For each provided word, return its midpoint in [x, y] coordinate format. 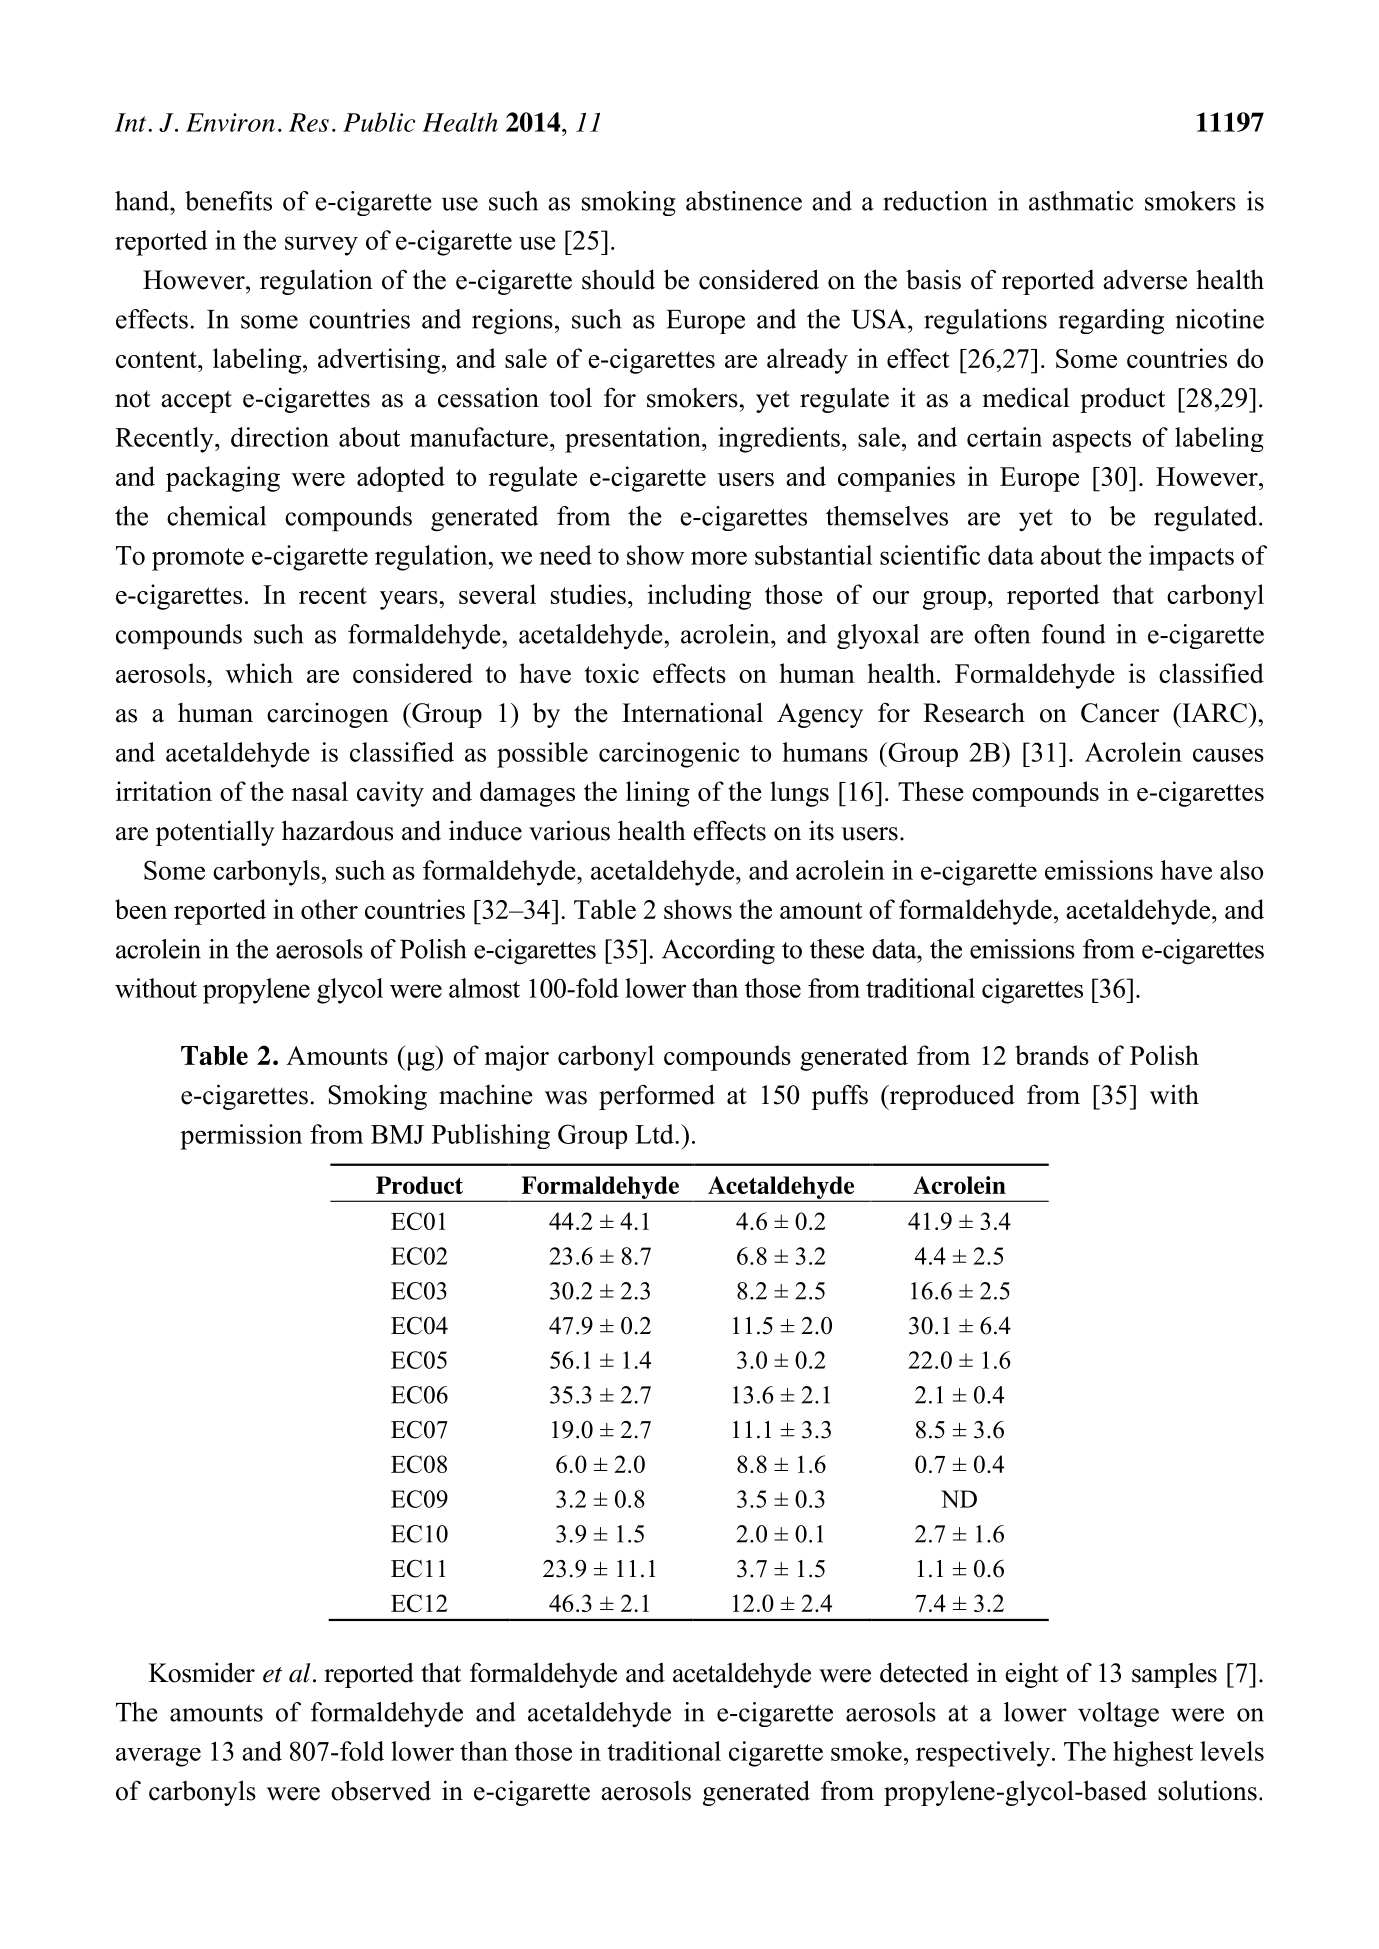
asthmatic [1081, 201]
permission [241, 1137]
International [692, 712]
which [259, 673]
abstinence [744, 201]
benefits [228, 201]
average [158, 1757]
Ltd [655, 1134]
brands [1052, 1055]
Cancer [1120, 713]
